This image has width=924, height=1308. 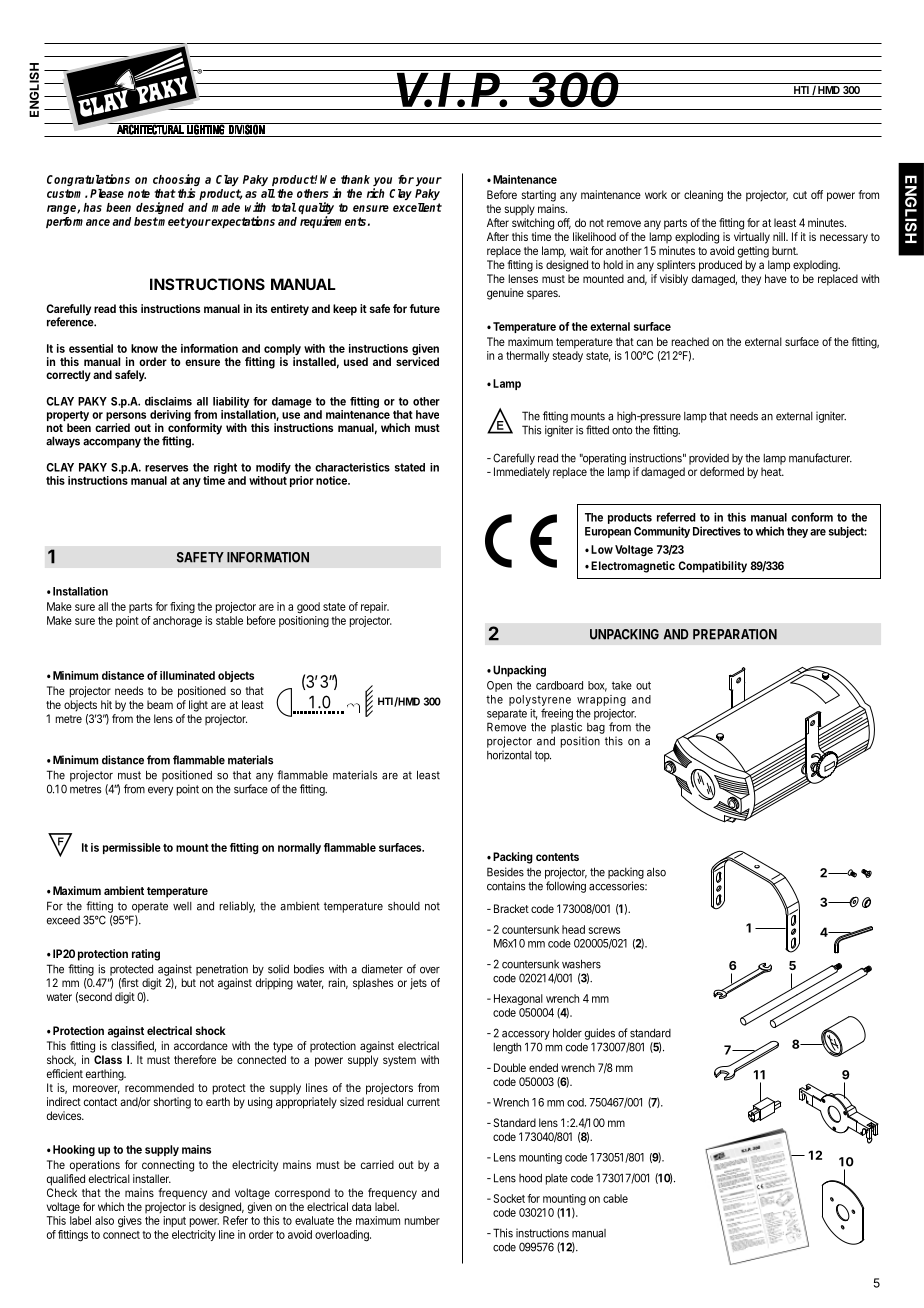 What do you see at coordinates (735, 634) in the image?
I see `PREPARATION` at bounding box center [735, 634].
